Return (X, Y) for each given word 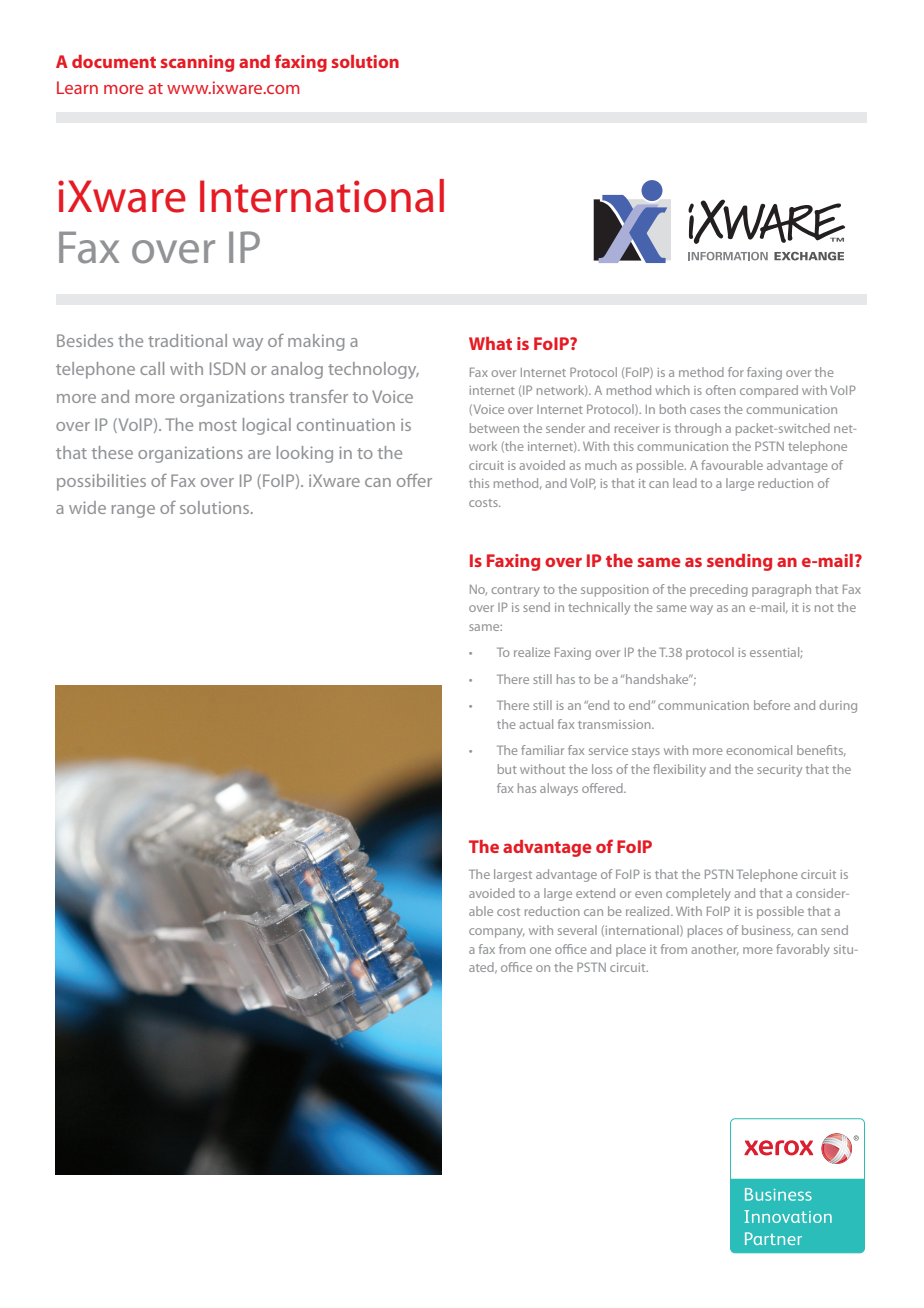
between (494, 428)
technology (373, 370)
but (507, 769)
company (497, 933)
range (133, 511)
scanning (197, 63)
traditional (187, 340)
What (490, 343)
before (772, 705)
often (721, 390)
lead (685, 483)
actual (536, 724)
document (114, 61)
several (577, 930)
